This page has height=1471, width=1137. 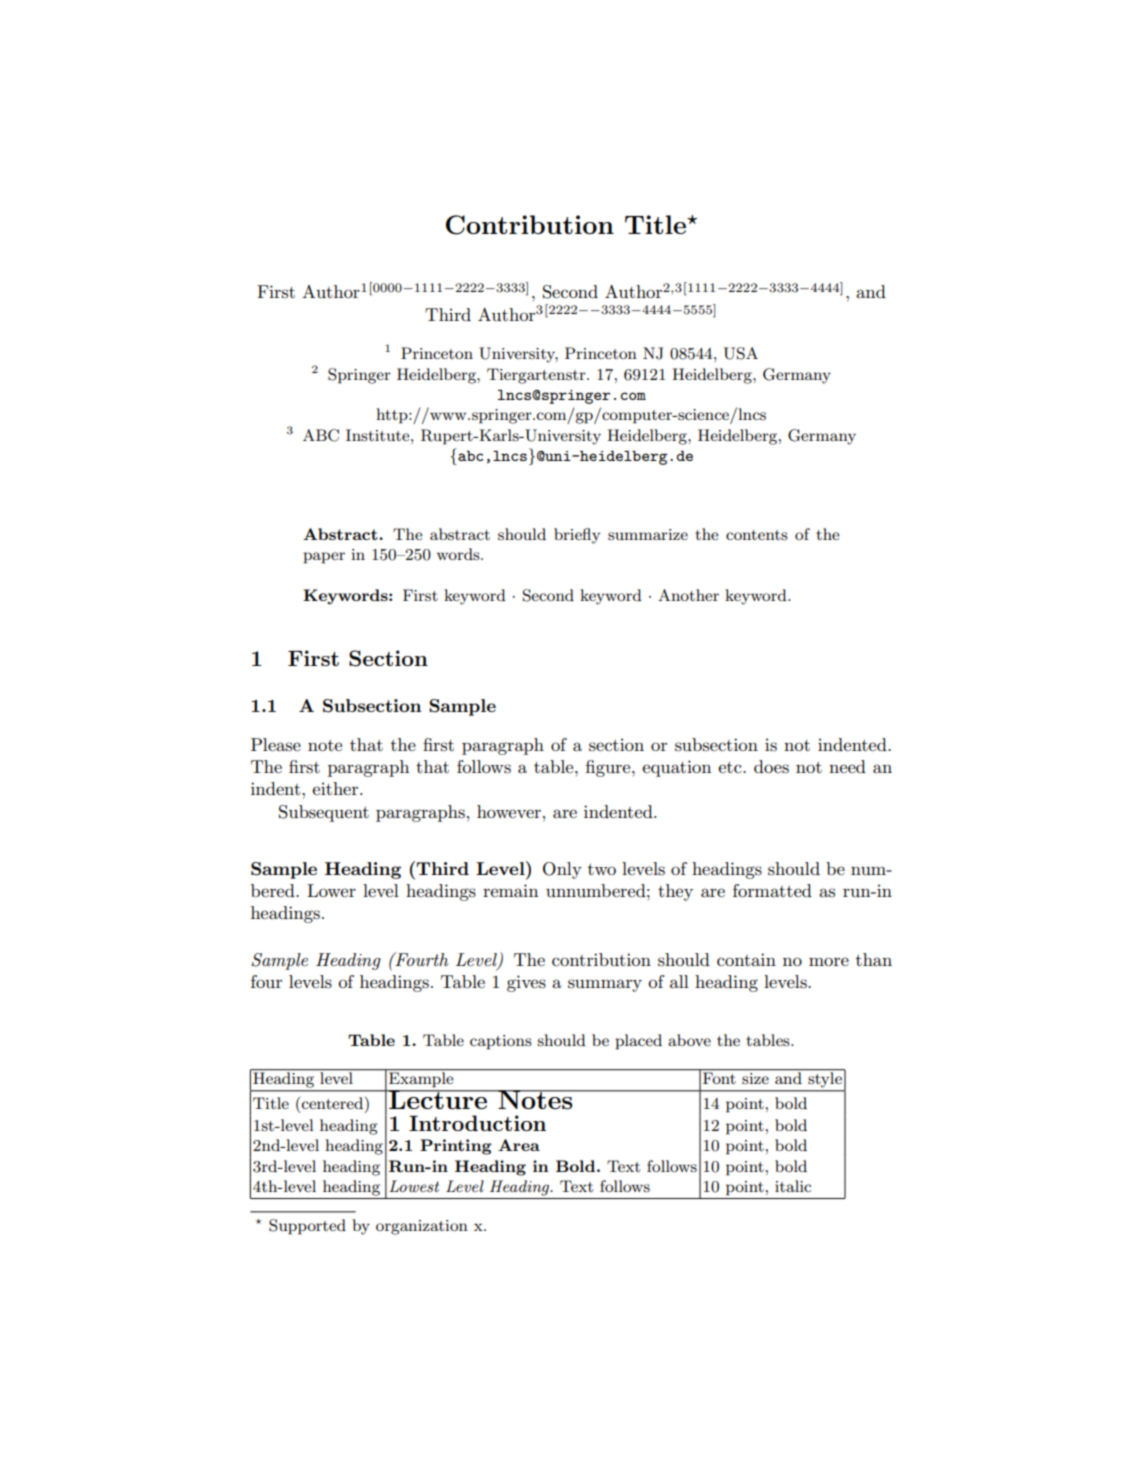 I want to click on does, so click(x=771, y=767).
